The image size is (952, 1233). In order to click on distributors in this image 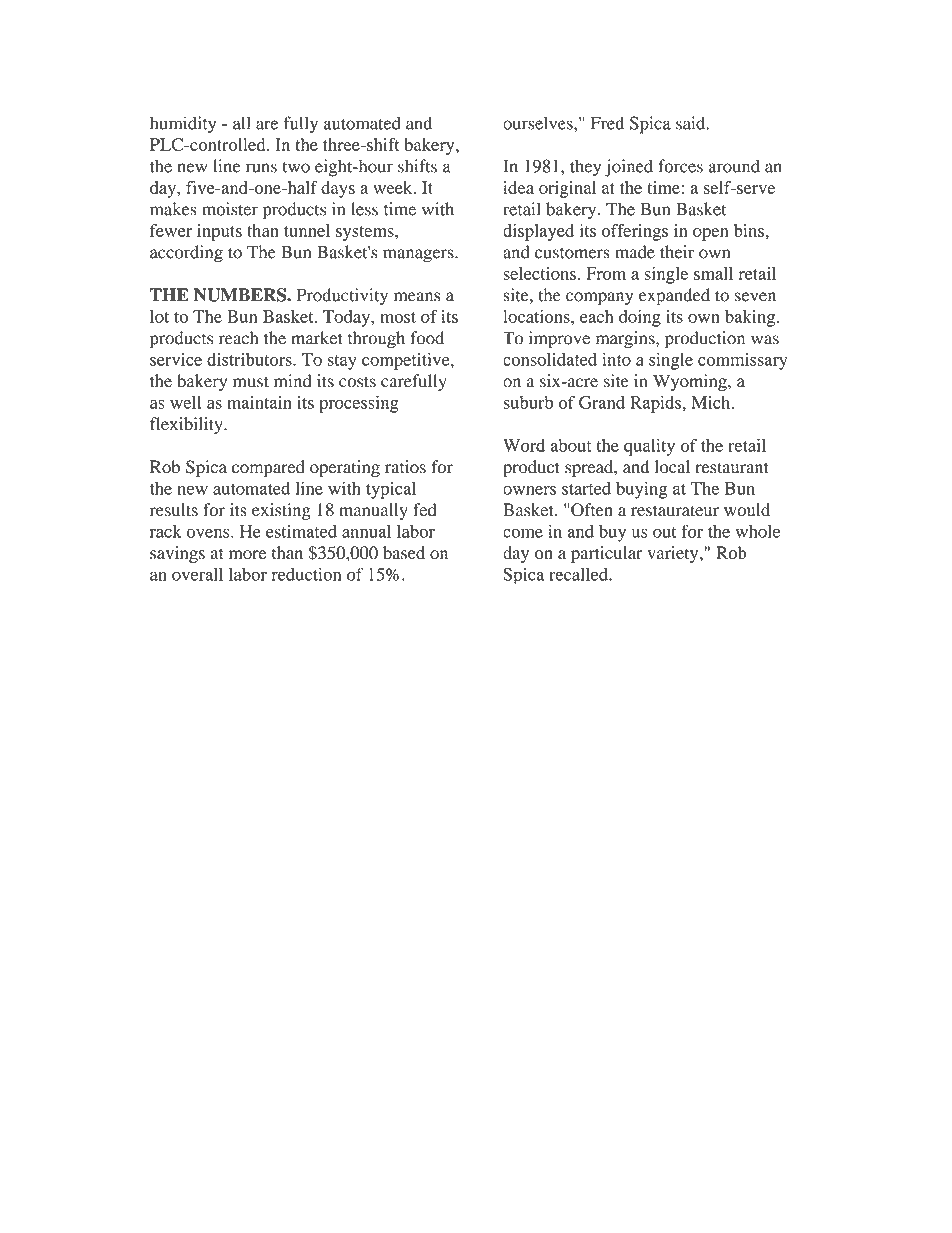, I will do `click(250, 359)`.
